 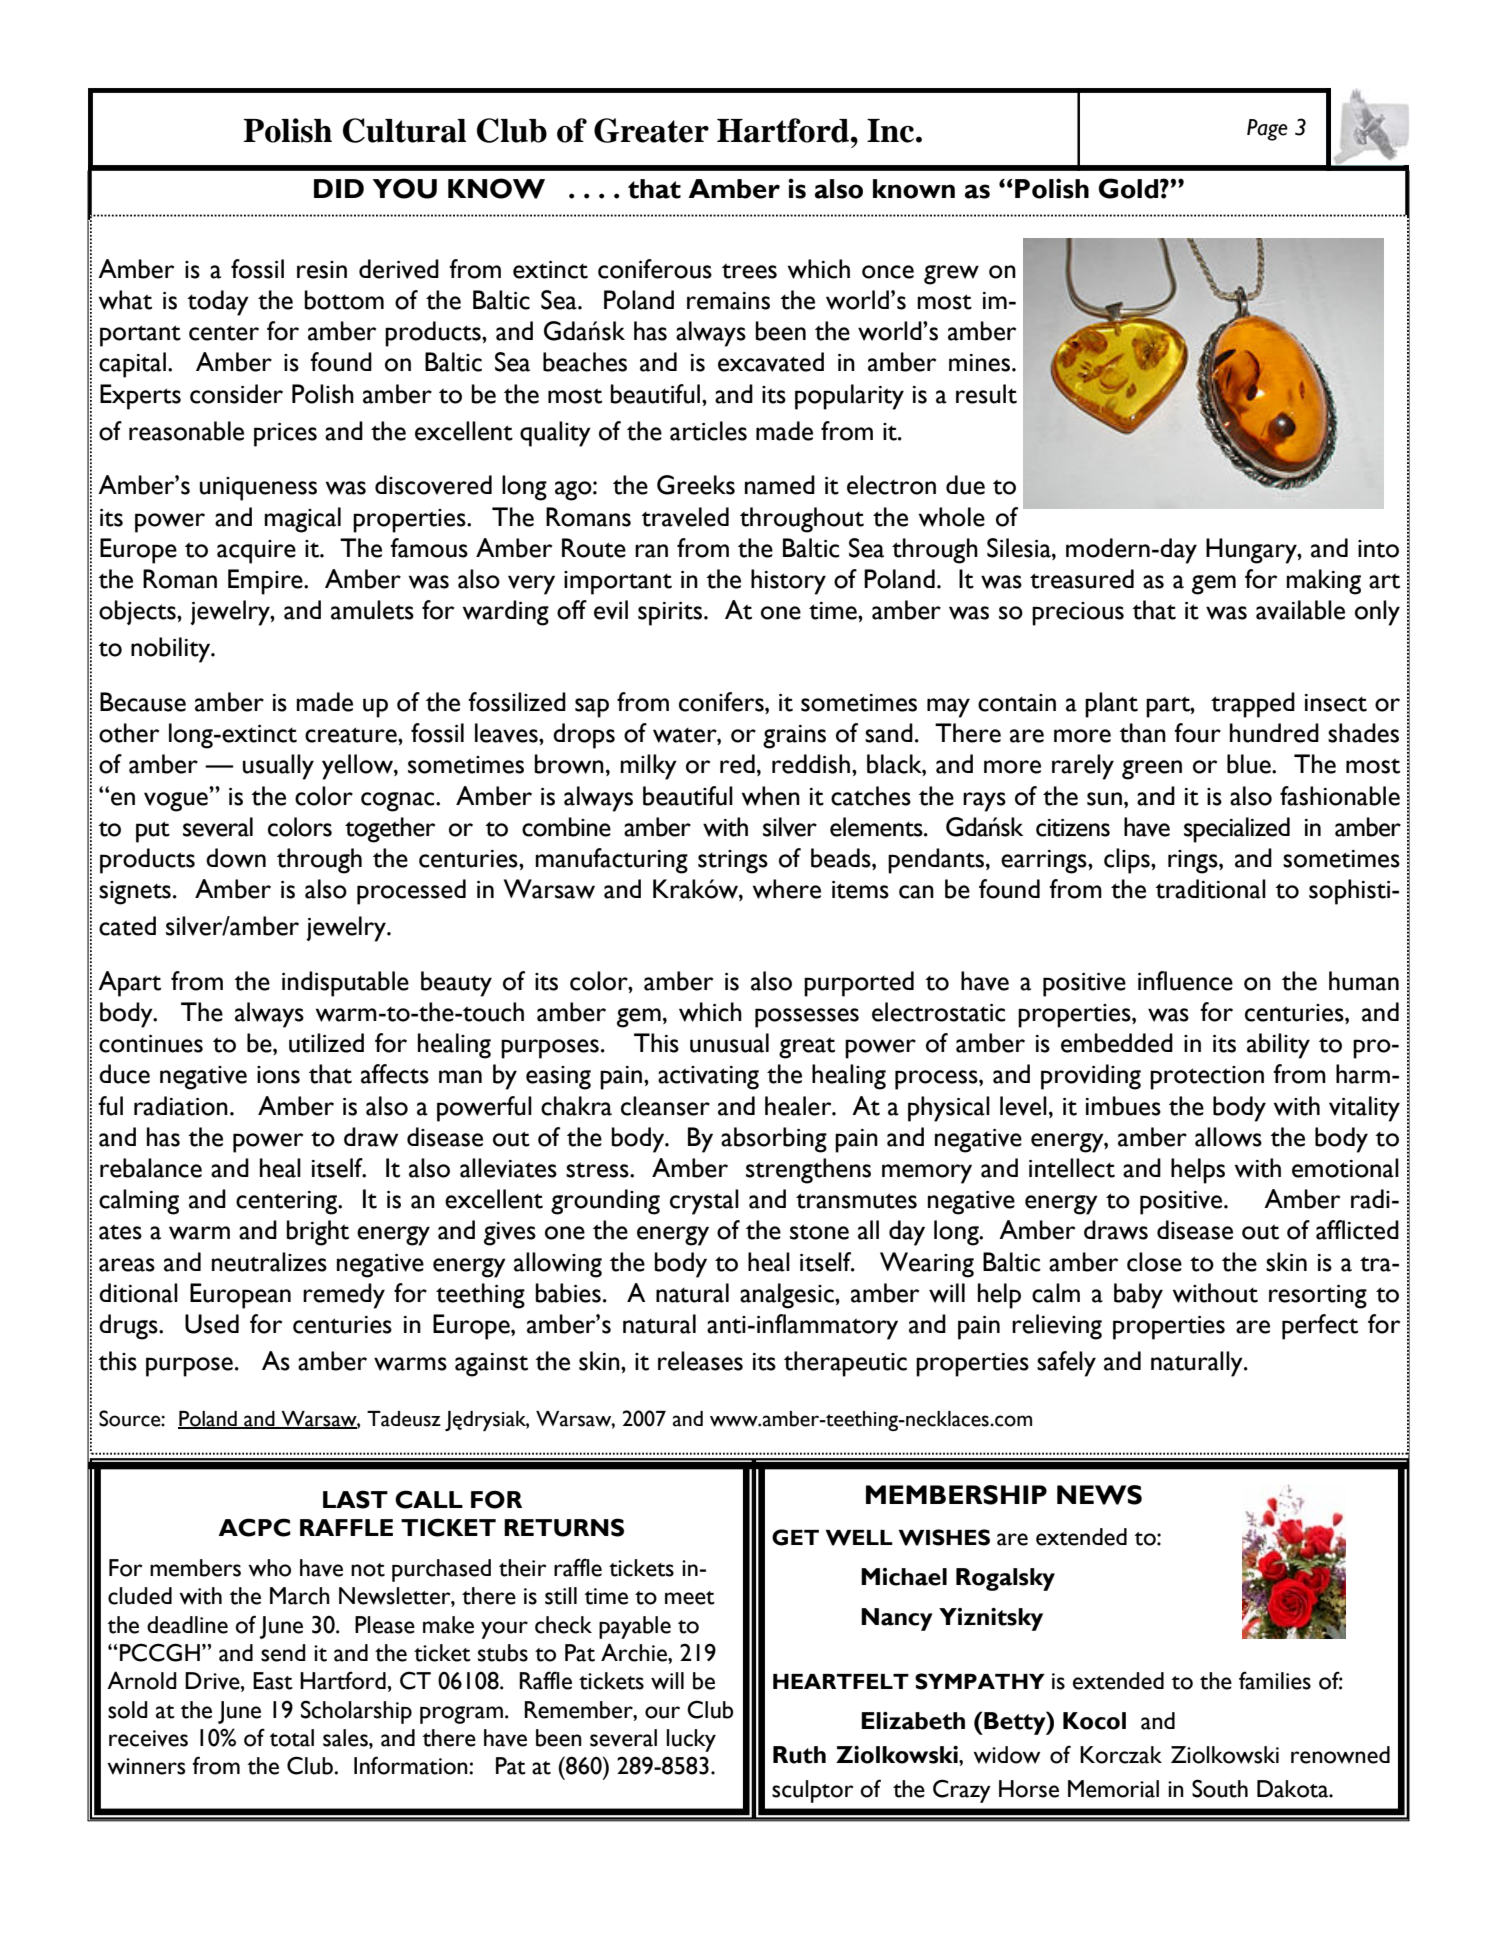 I want to click on Ruth, so click(x=799, y=1755).
